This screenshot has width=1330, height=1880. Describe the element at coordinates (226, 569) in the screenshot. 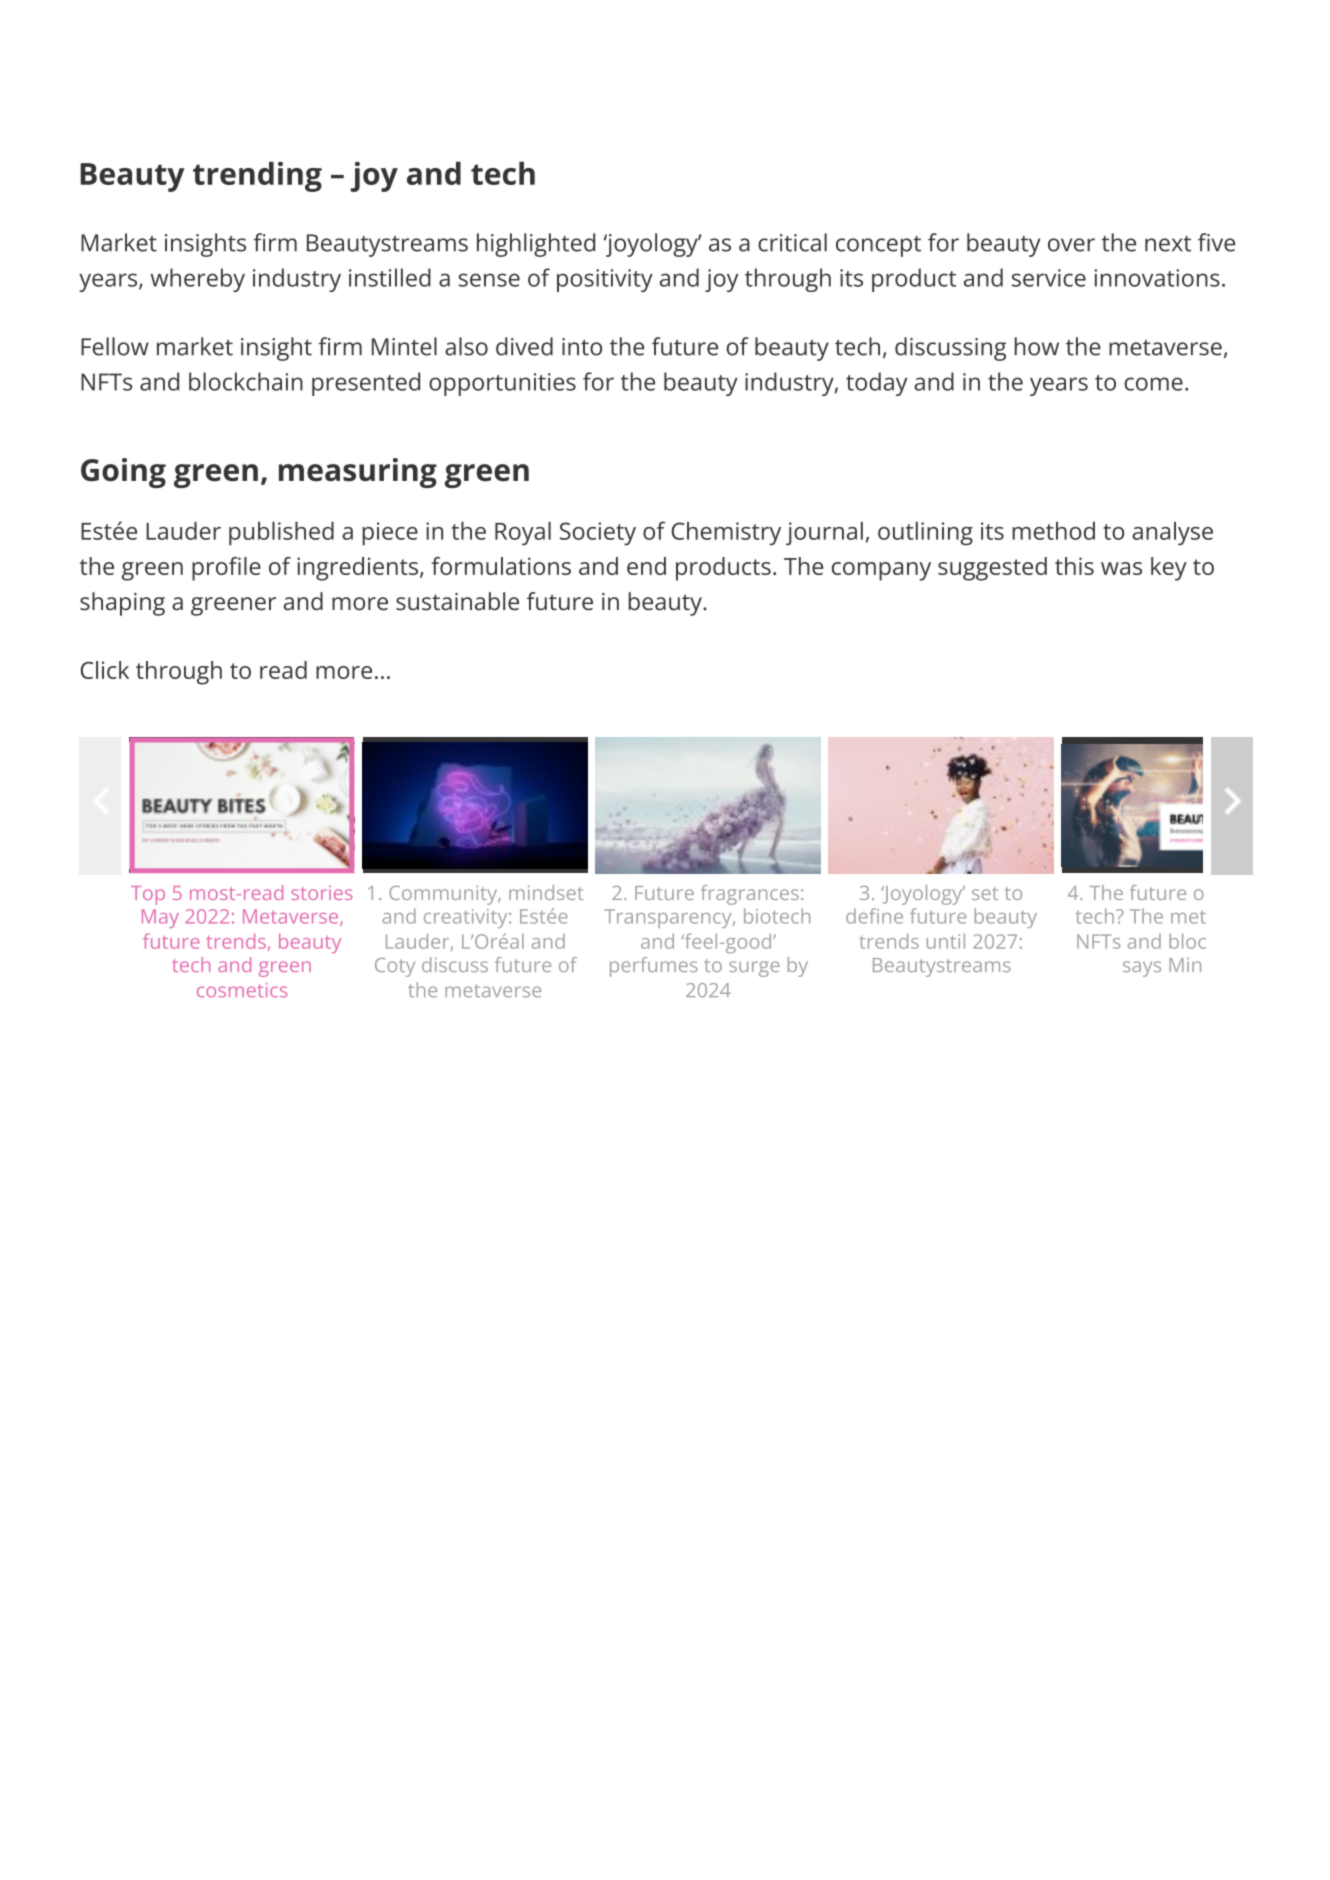

I see `profile` at that location.
